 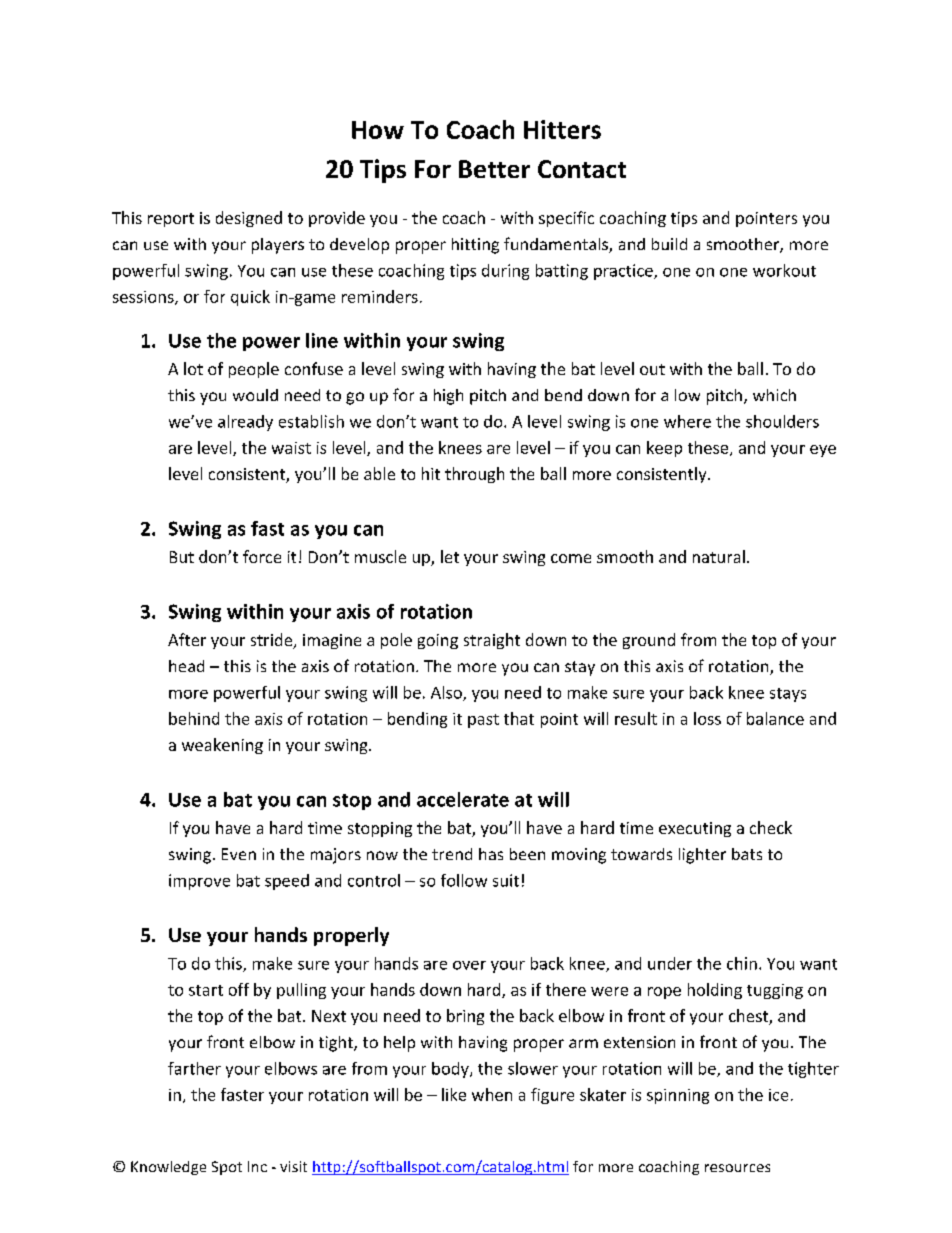 What do you see at coordinates (239, 854) in the document?
I see `Even` at bounding box center [239, 854].
